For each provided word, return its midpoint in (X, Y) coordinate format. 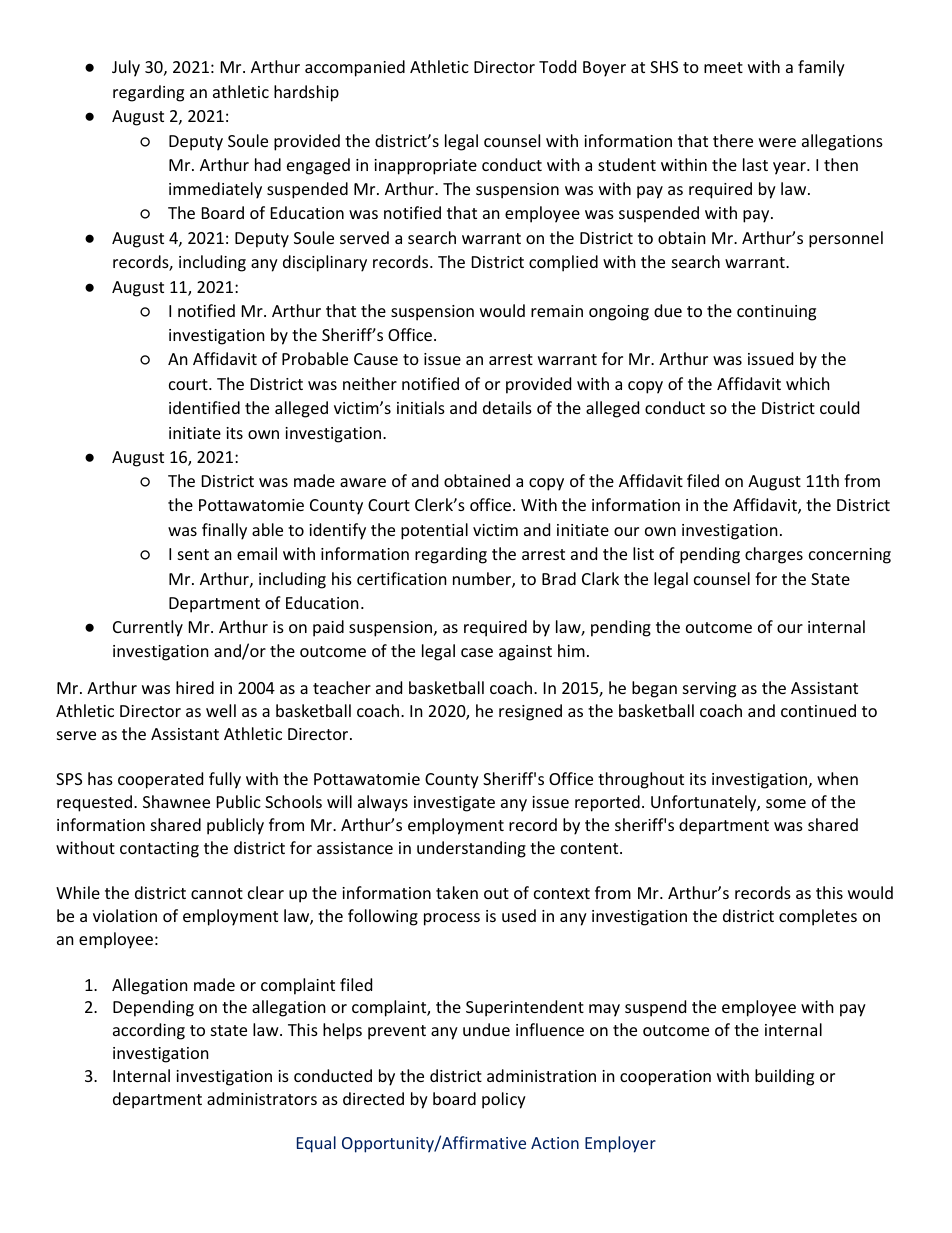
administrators (262, 1098)
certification (402, 578)
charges (774, 555)
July (126, 68)
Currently (148, 628)
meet (723, 67)
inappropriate (425, 167)
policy (504, 1100)
